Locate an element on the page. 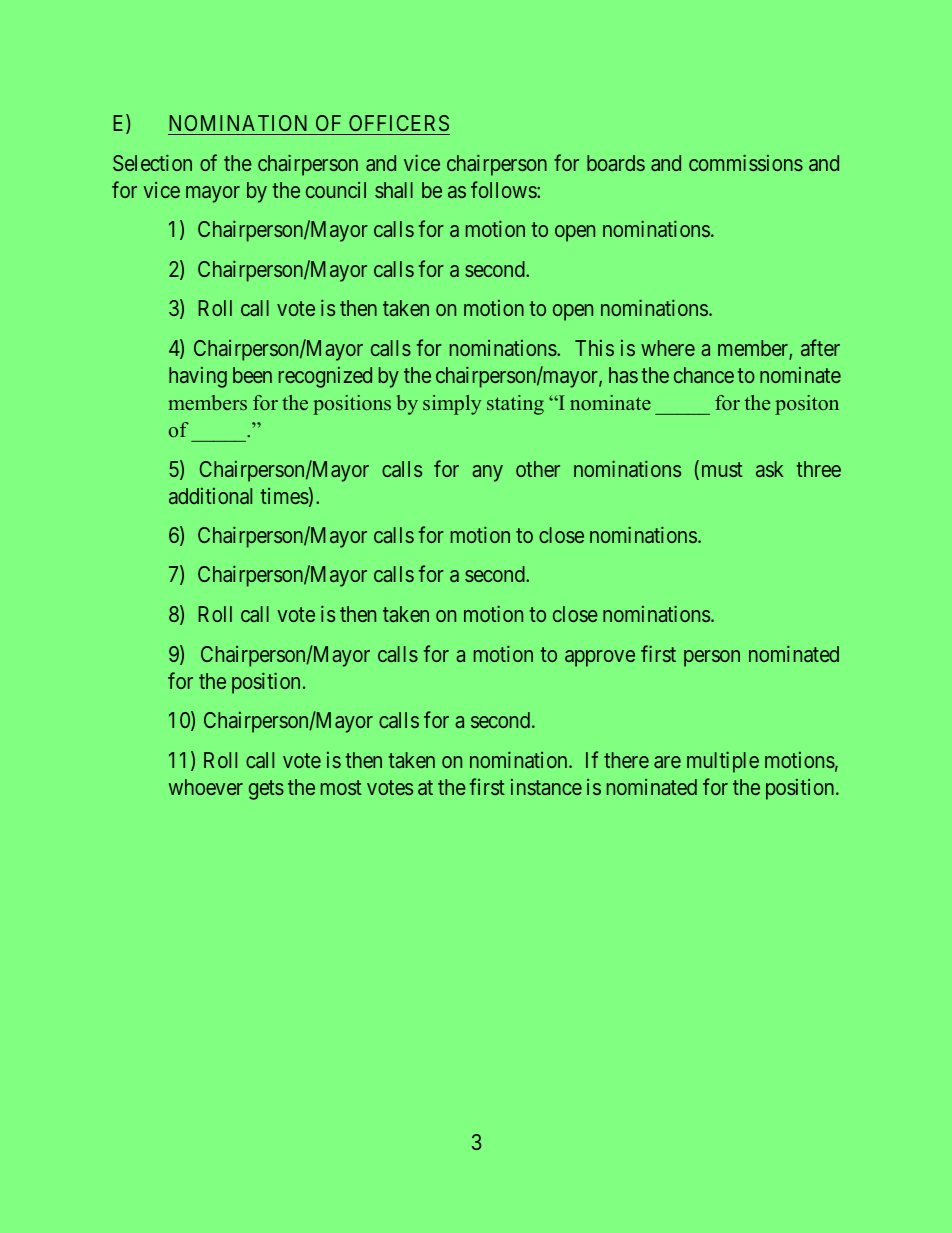  any is located at coordinates (487, 473).
